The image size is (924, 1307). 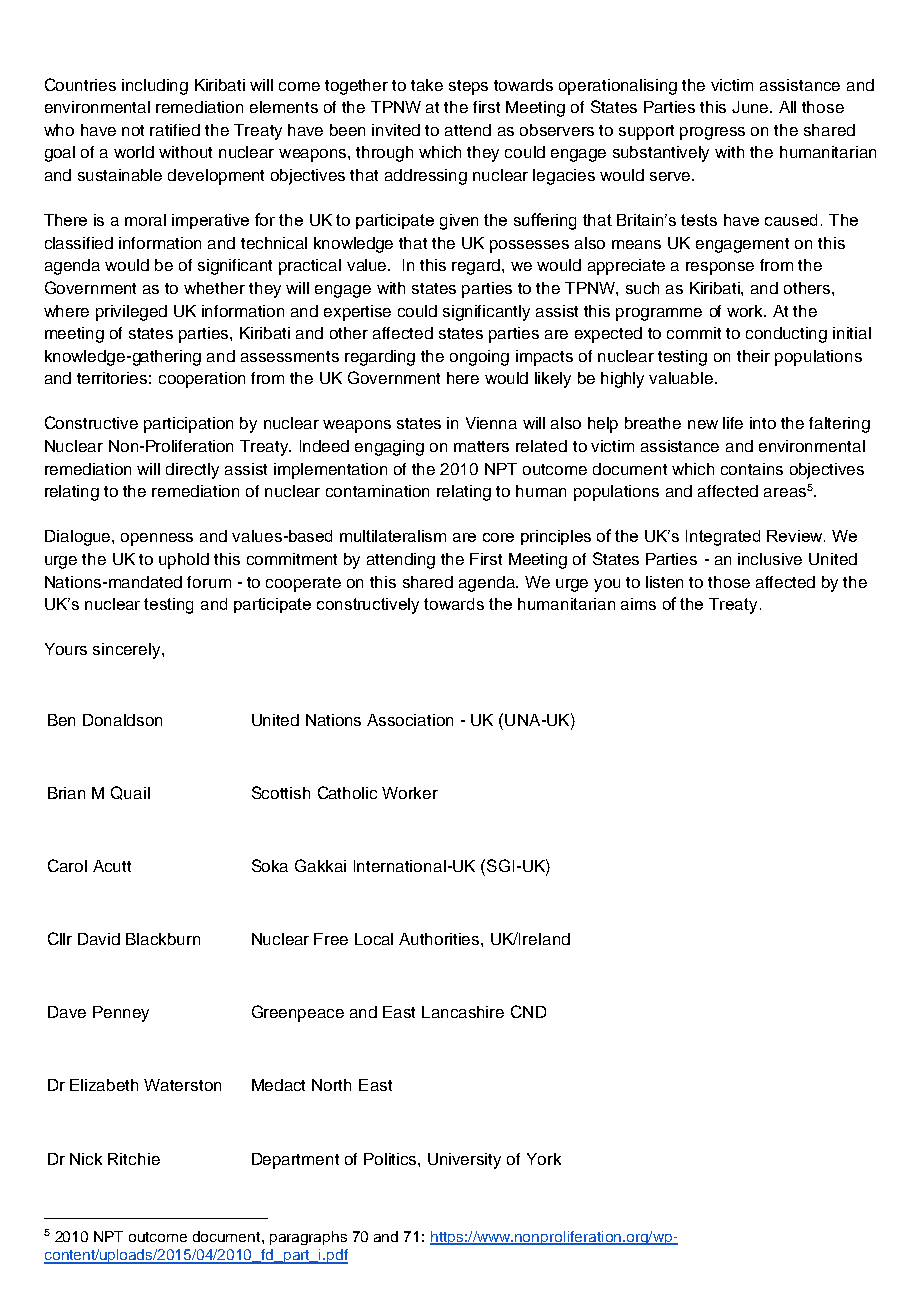 What do you see at coordinates (464, 1161) in the document?
I see `University` at bounding box center [464, 1161].
